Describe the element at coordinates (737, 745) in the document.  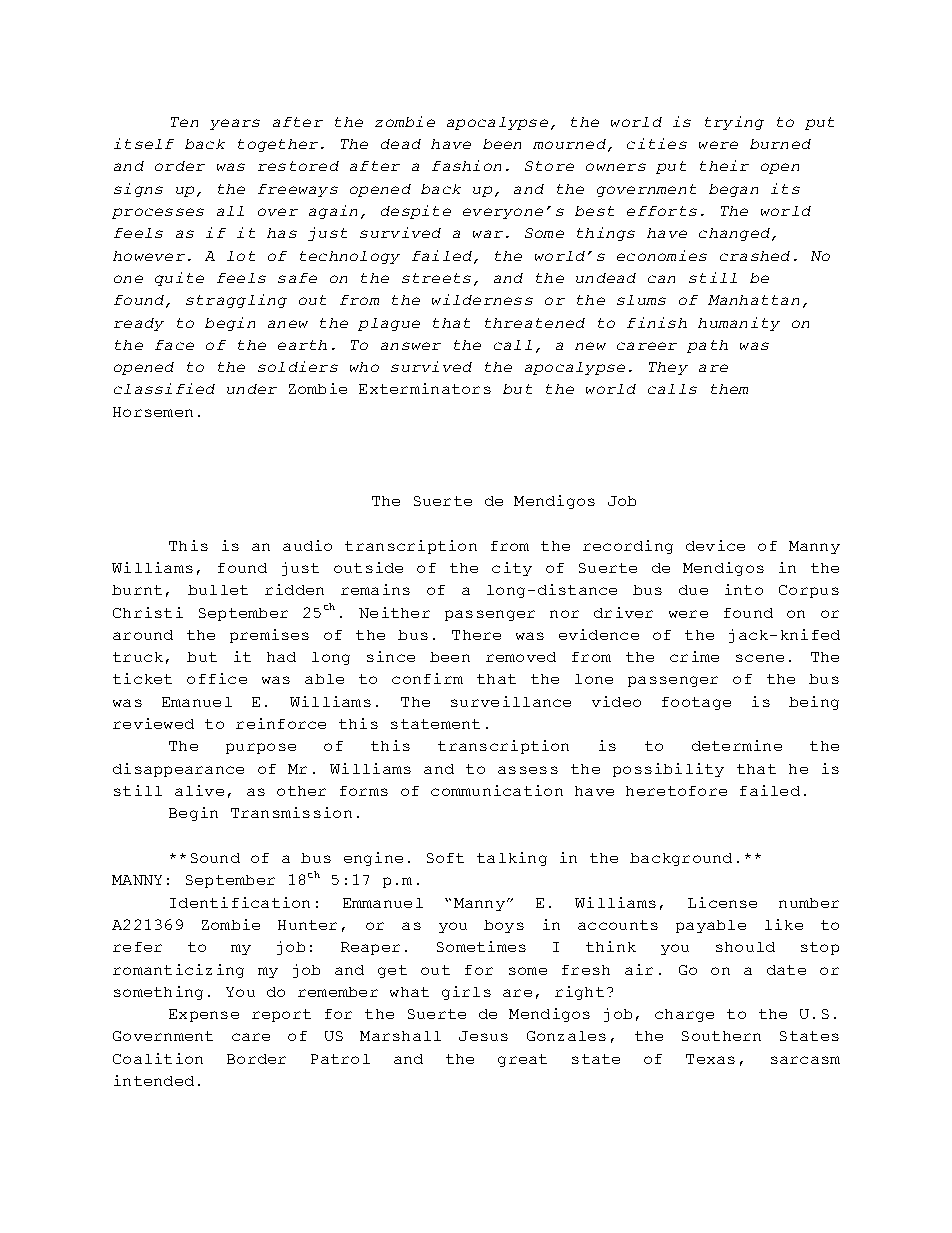
I see `determine` at that location.
